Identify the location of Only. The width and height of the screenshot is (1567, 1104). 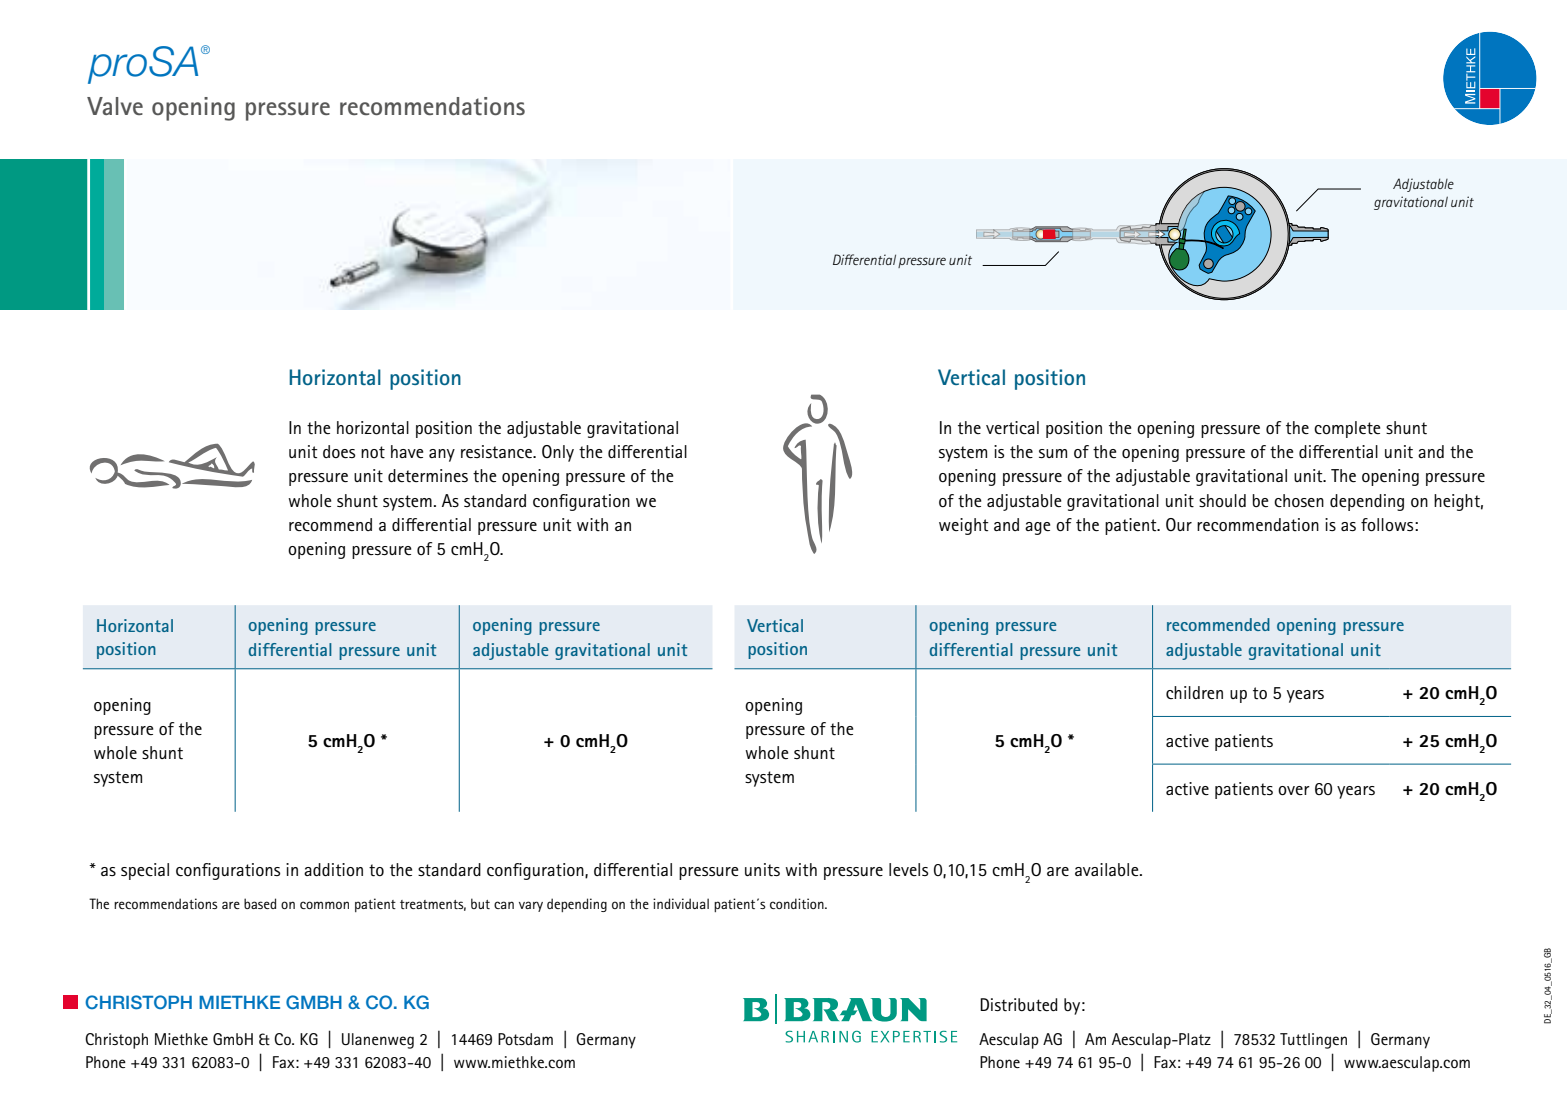
(558, 453).
